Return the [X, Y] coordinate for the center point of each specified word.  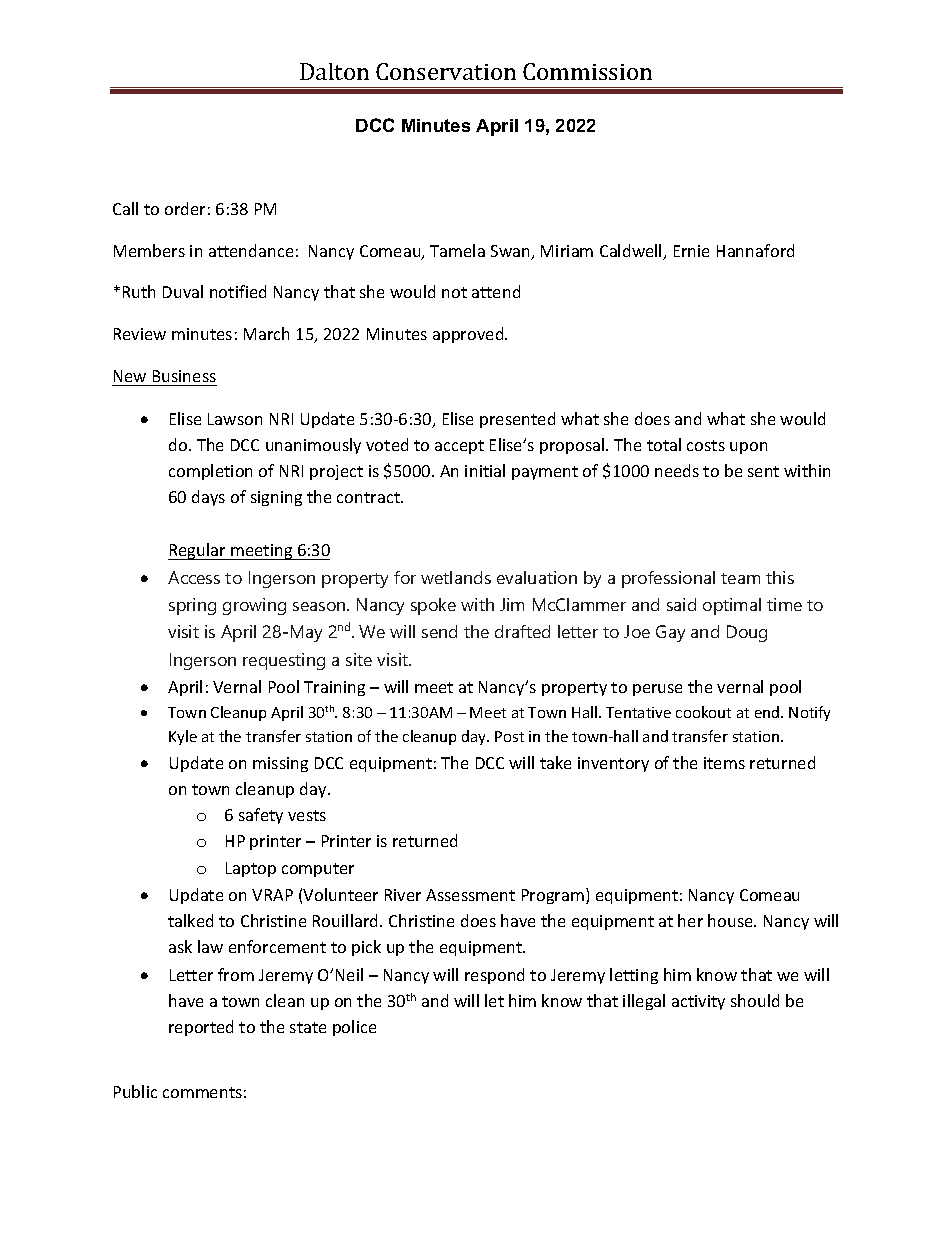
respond [494, 976]
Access [194, 577]
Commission [587, 71]
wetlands [456, 577]
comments [202, 1092]
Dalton [334, 71]
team [740, 578]
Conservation [446, 71]
